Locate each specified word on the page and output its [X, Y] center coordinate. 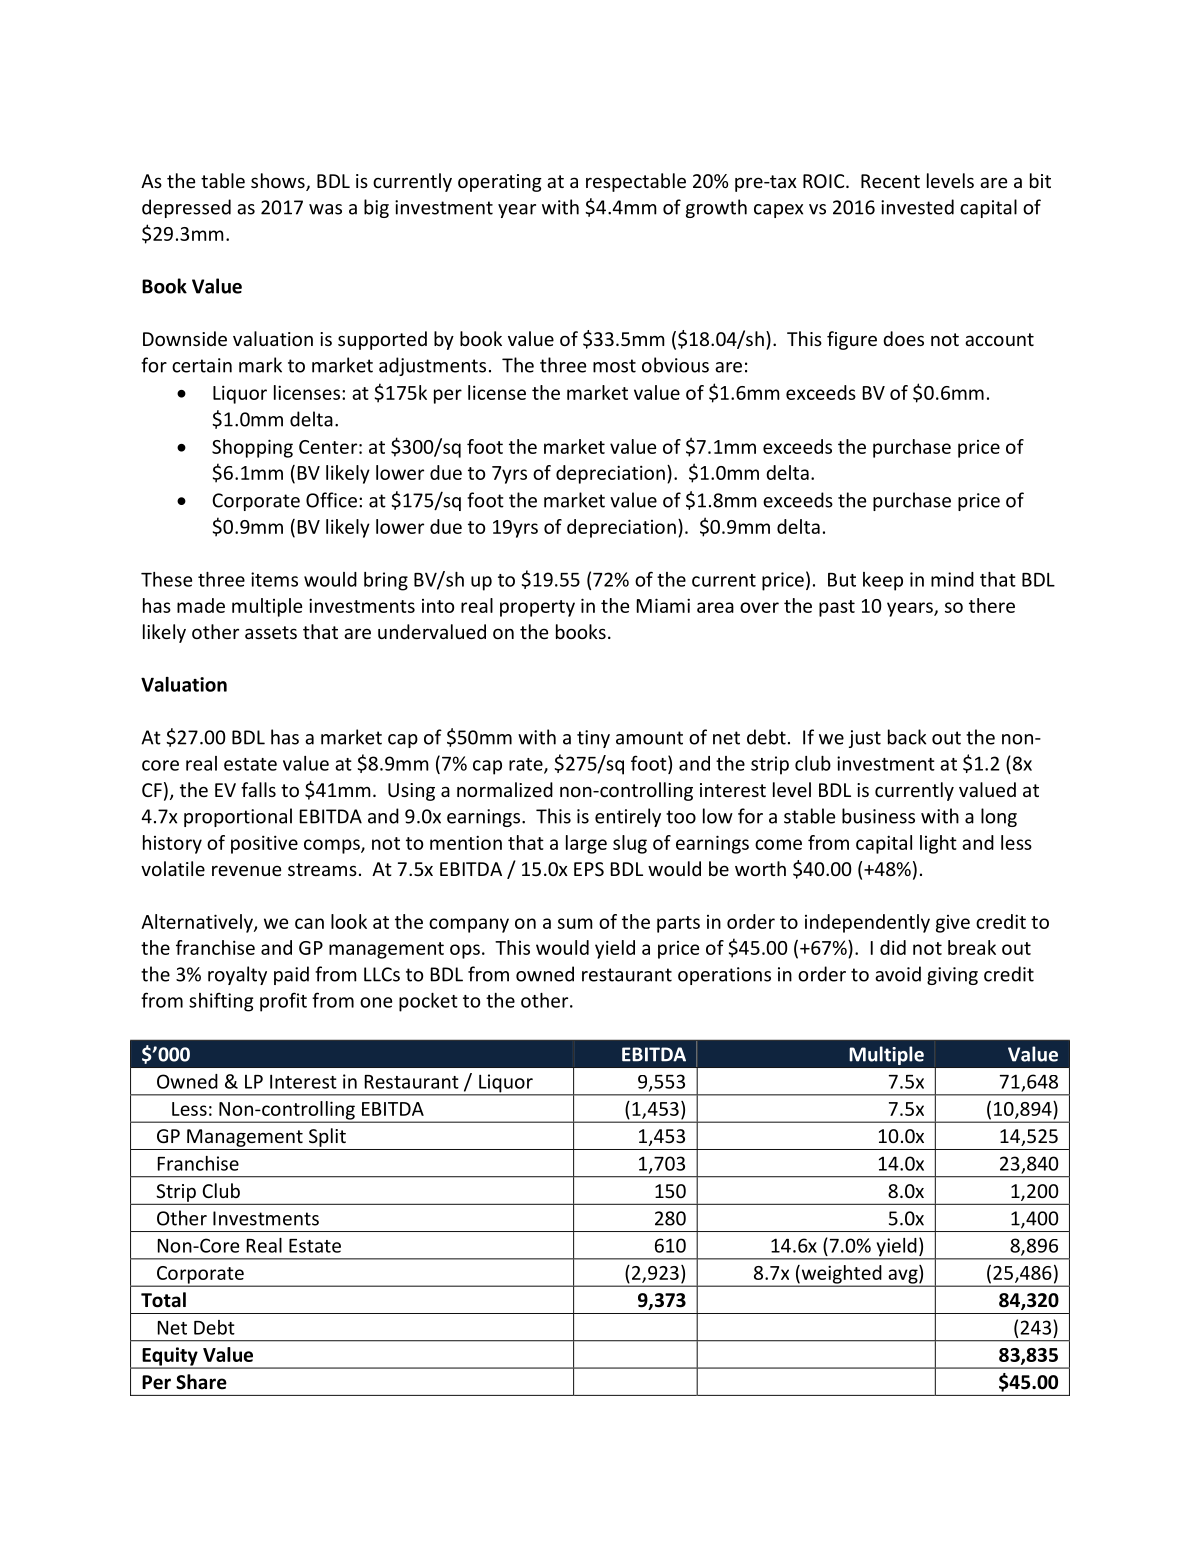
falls [258, 789]
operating [500, 183]
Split [327, 1137]
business [878, 816]
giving [952, 976]
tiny [593, 739]
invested [917, 207]
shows [279, 182]
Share [201, 1382]
